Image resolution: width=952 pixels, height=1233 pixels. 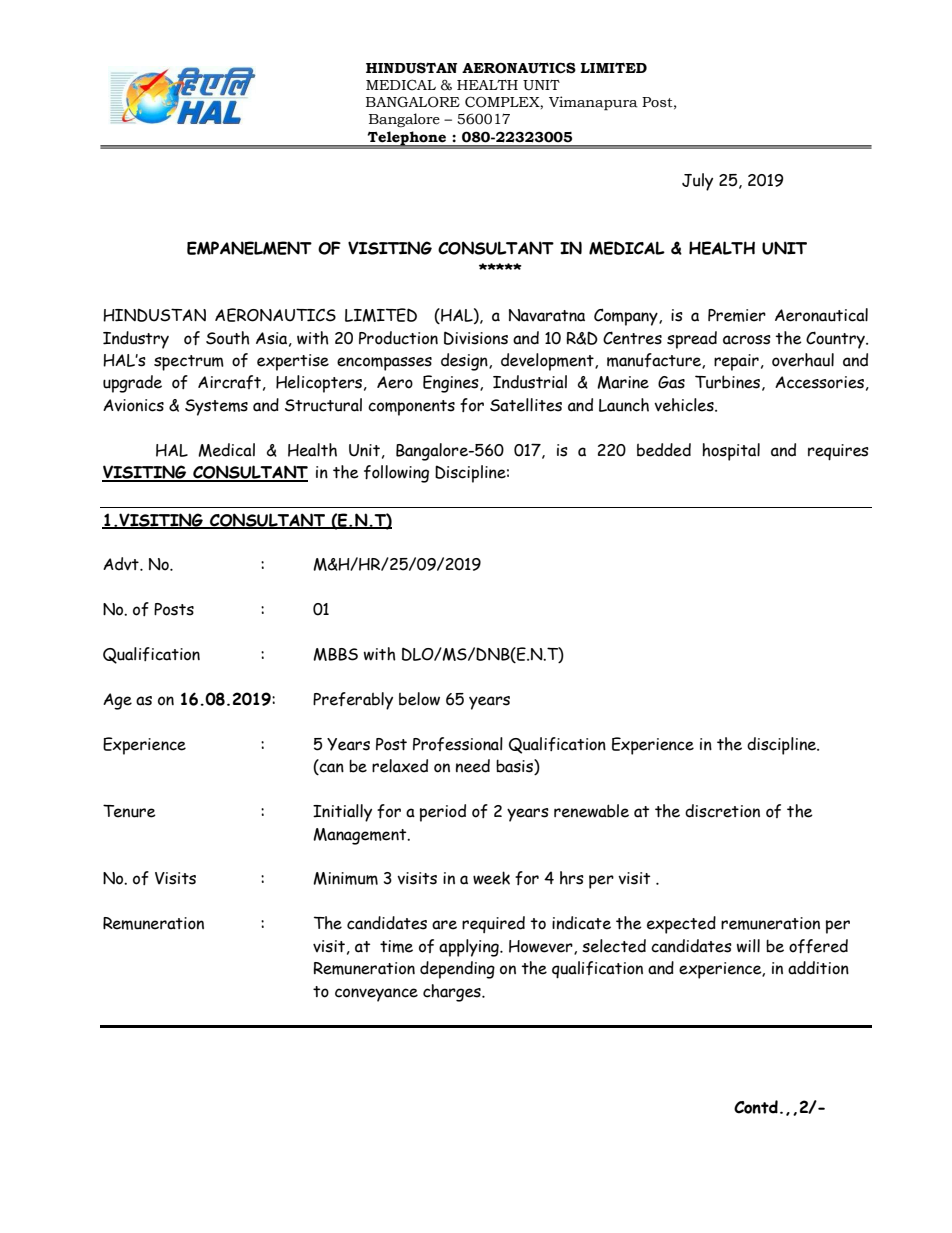 I want to click on discretion, so click(x=722, y=811).
